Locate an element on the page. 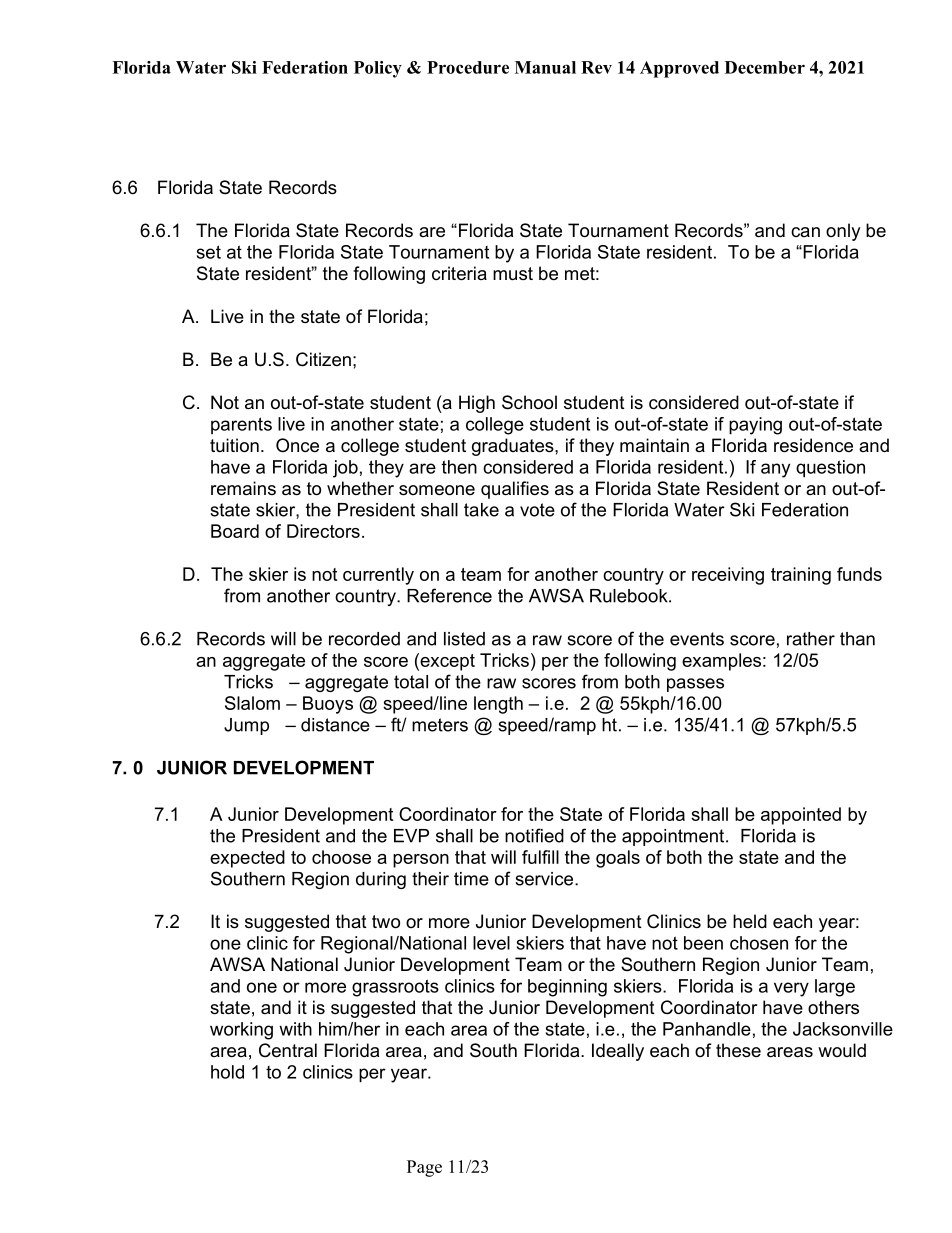 This page has width=952, height=1233. Page is located at coordinates (424, 1168).
